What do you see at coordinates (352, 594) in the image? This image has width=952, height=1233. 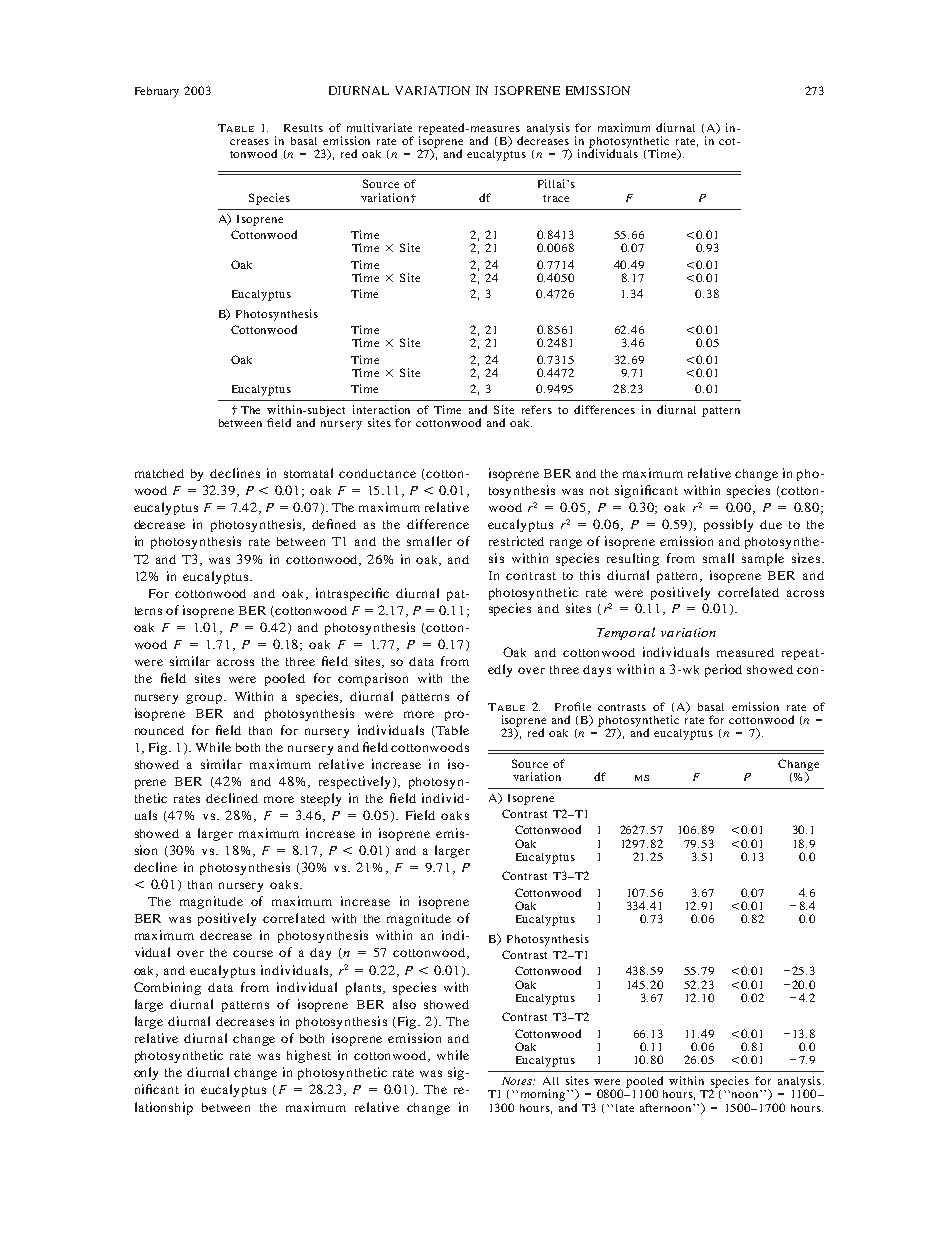 I see `intraspecific` at bounding box center [352, 594].
